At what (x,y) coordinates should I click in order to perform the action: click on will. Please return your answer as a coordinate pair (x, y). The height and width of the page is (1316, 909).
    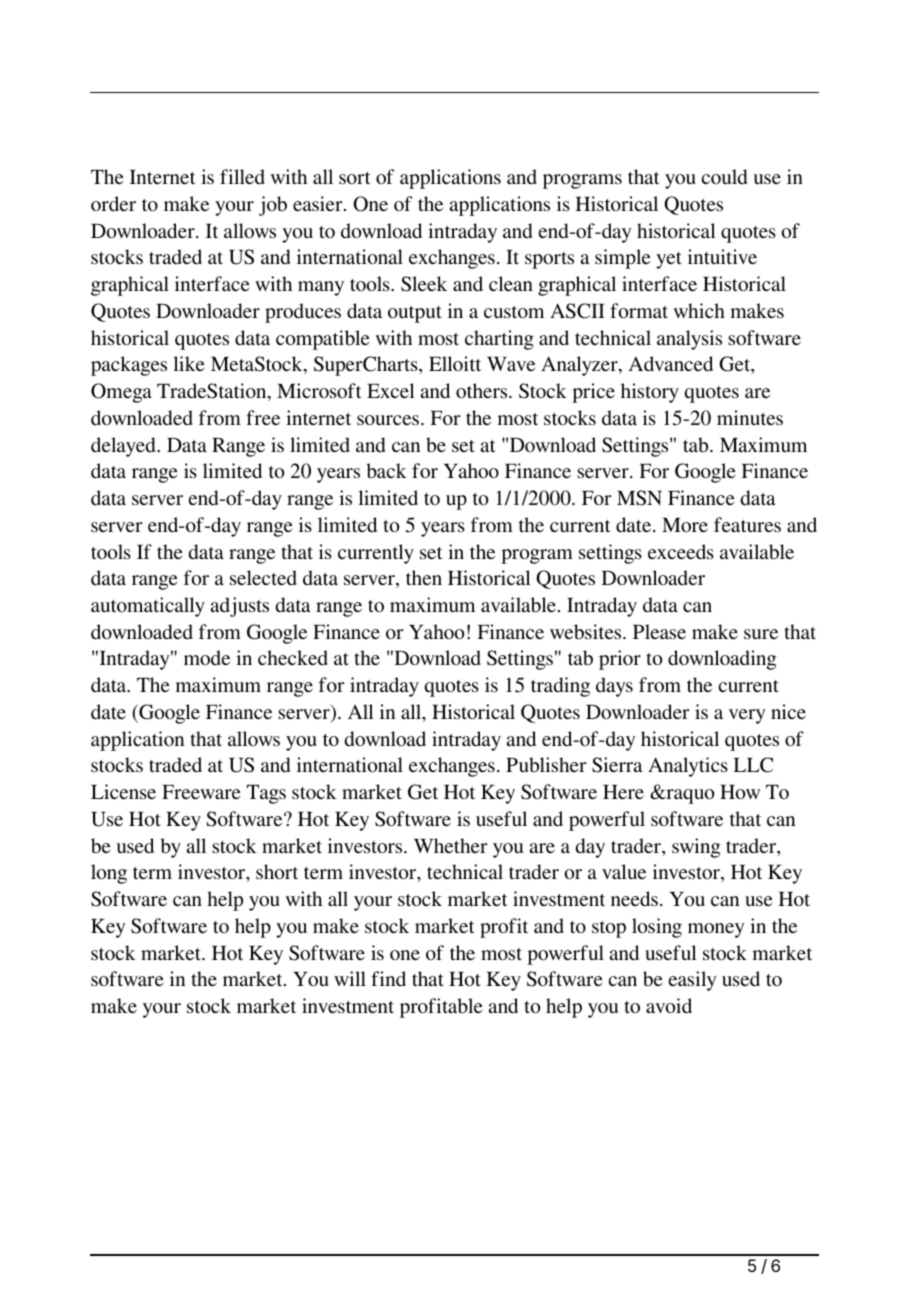
    Looking at the image, I should click on (350, 978).
